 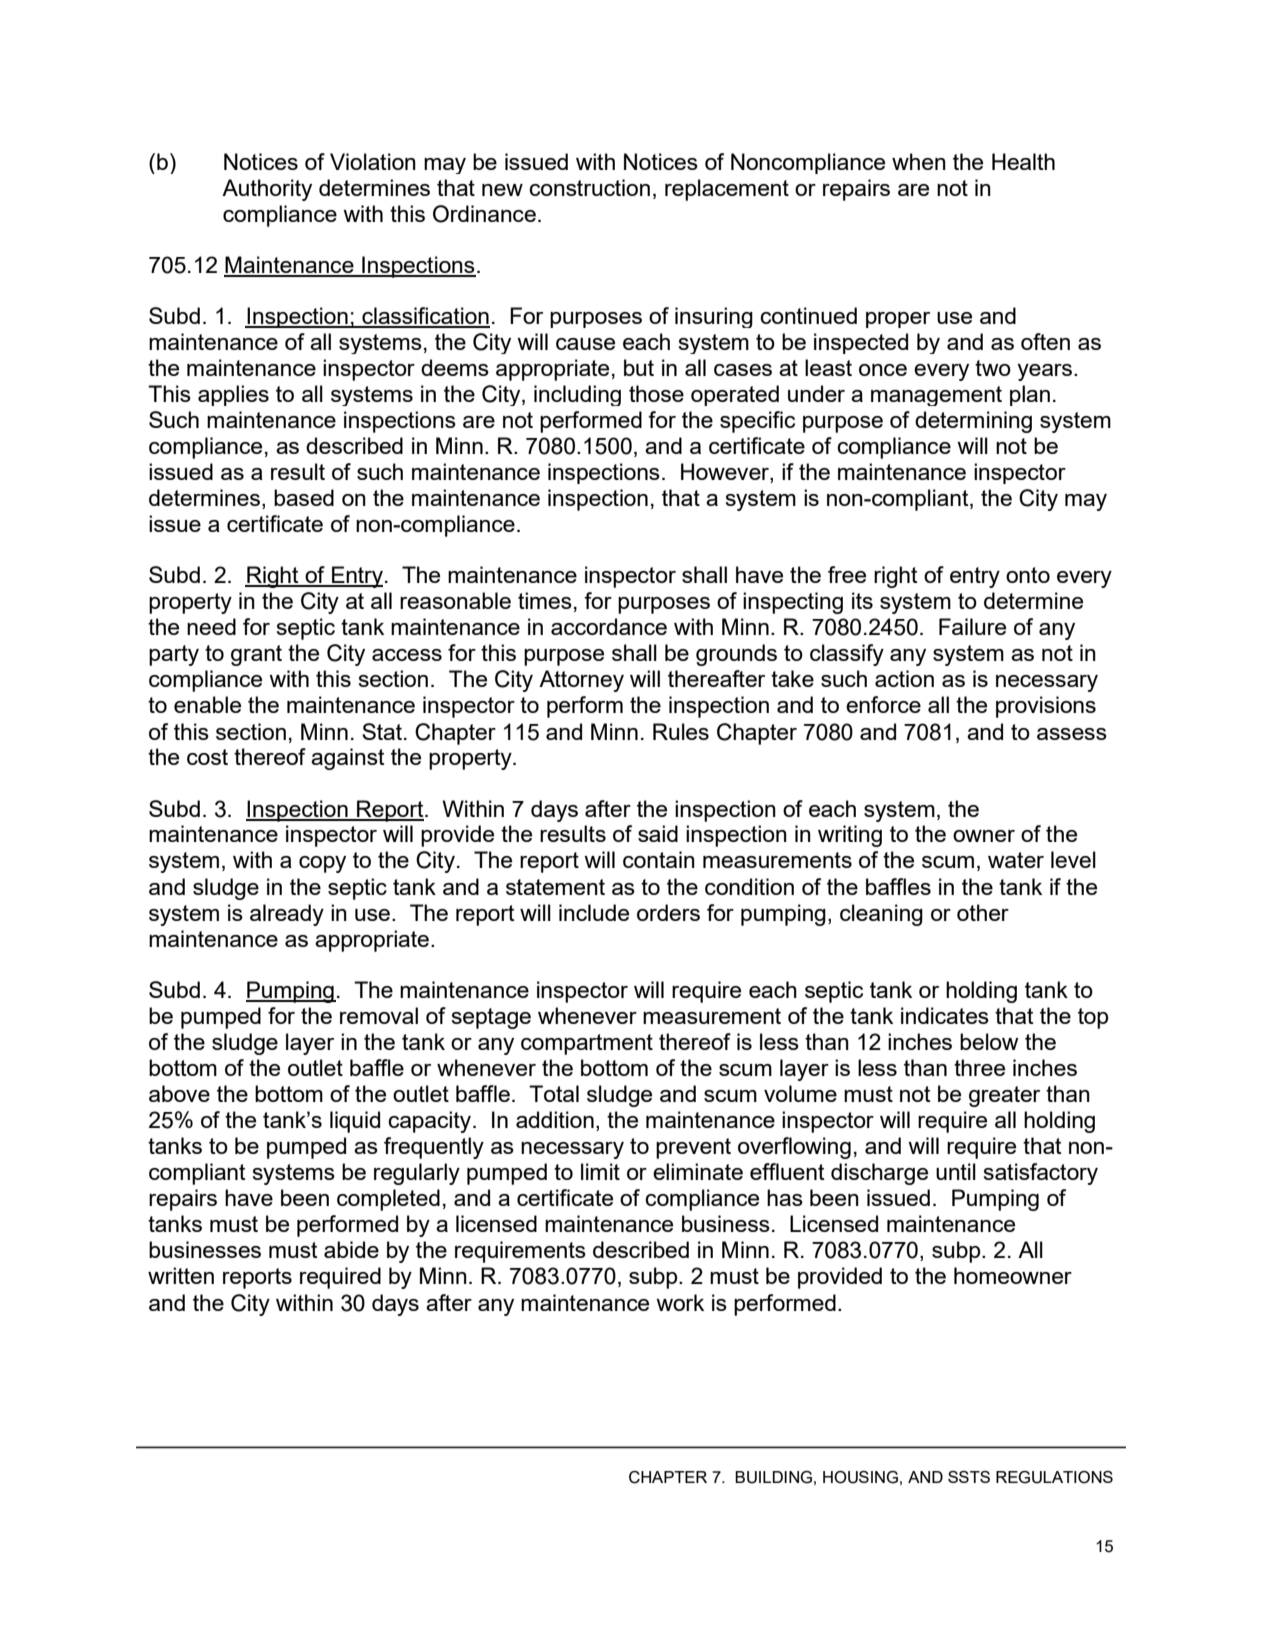 What do you see at coordinates (267, 190) in the page?
I see `Authority` at bounding box center [267, 190].
